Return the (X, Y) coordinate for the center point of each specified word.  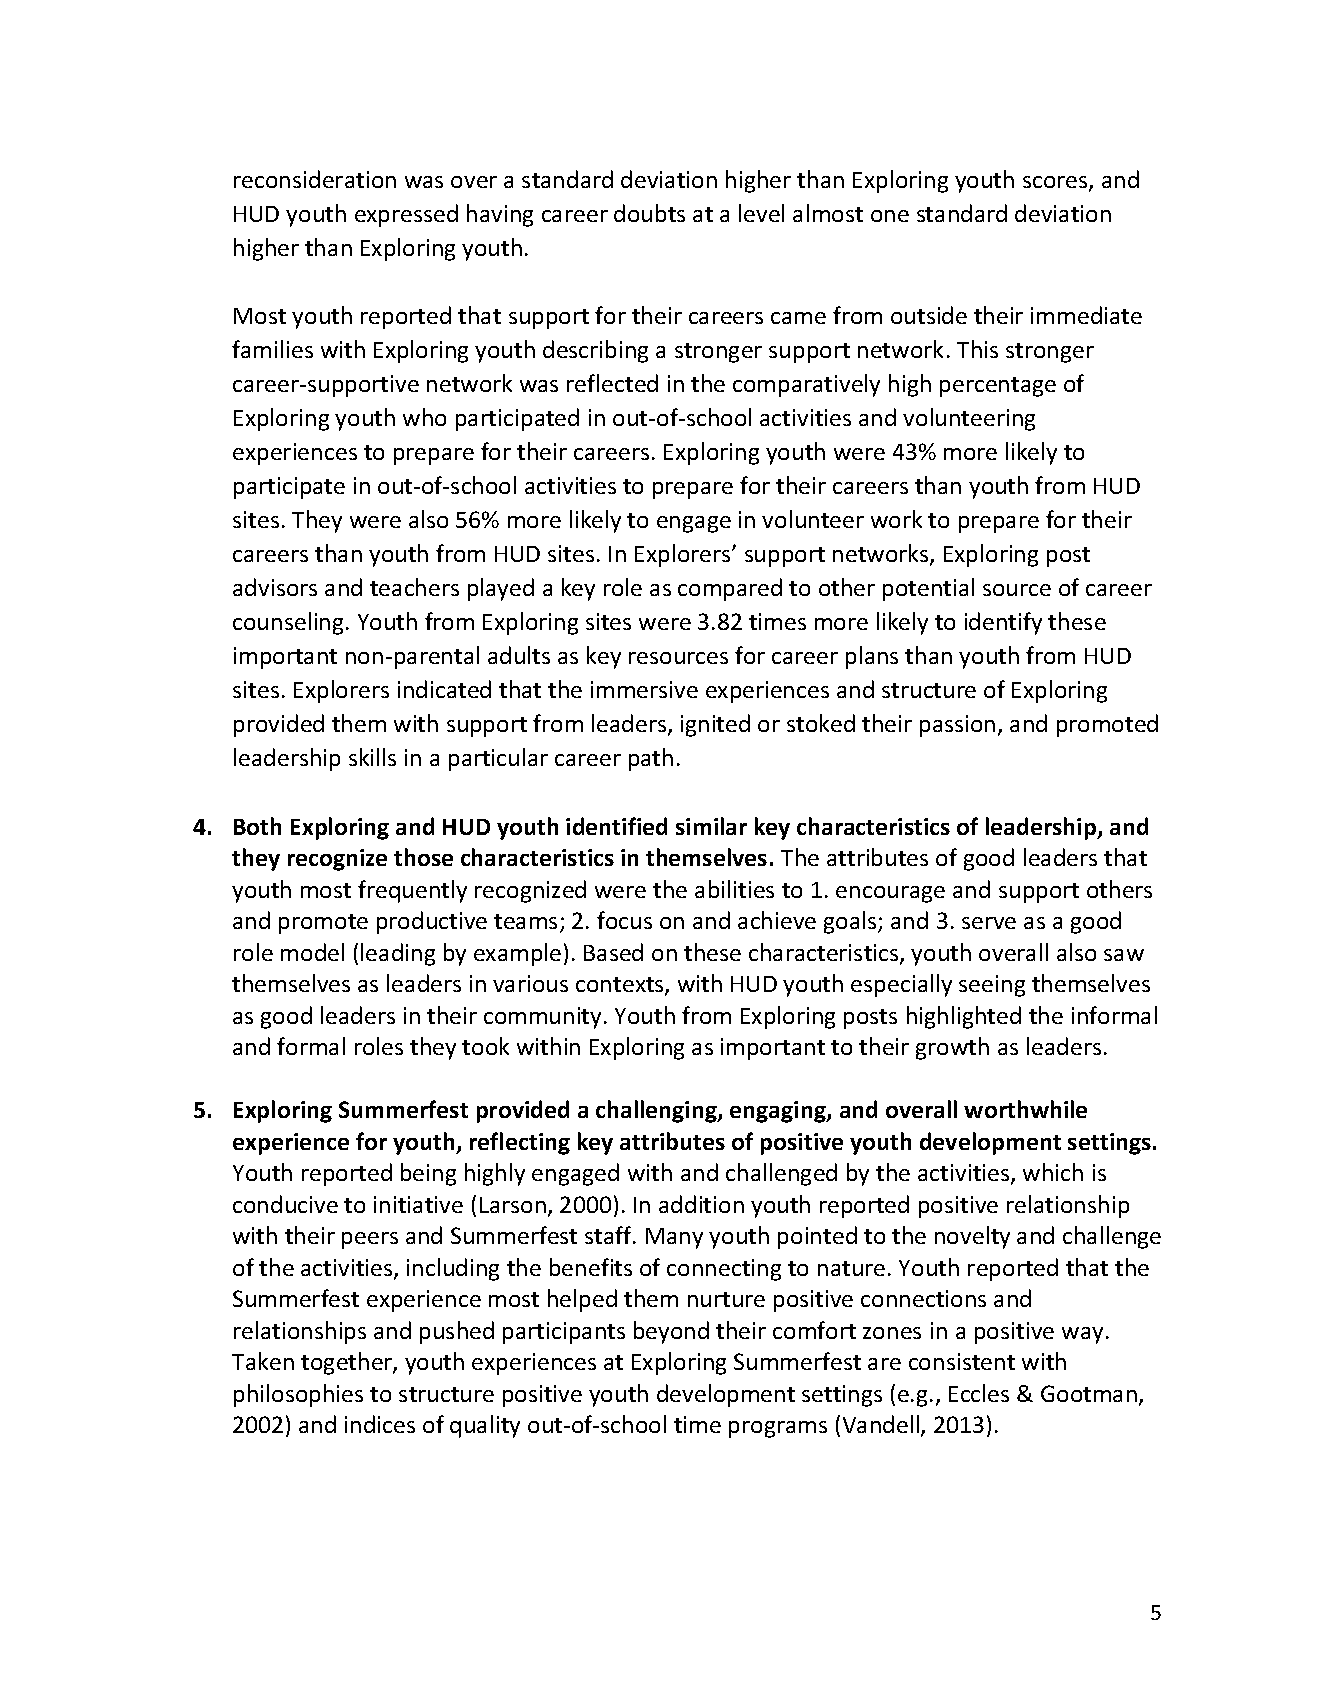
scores (1056, 183)
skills (372, 757)
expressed (406, 215)
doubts (649, 213)
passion (957, 726)
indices (380, 1424)
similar (711, 826)
